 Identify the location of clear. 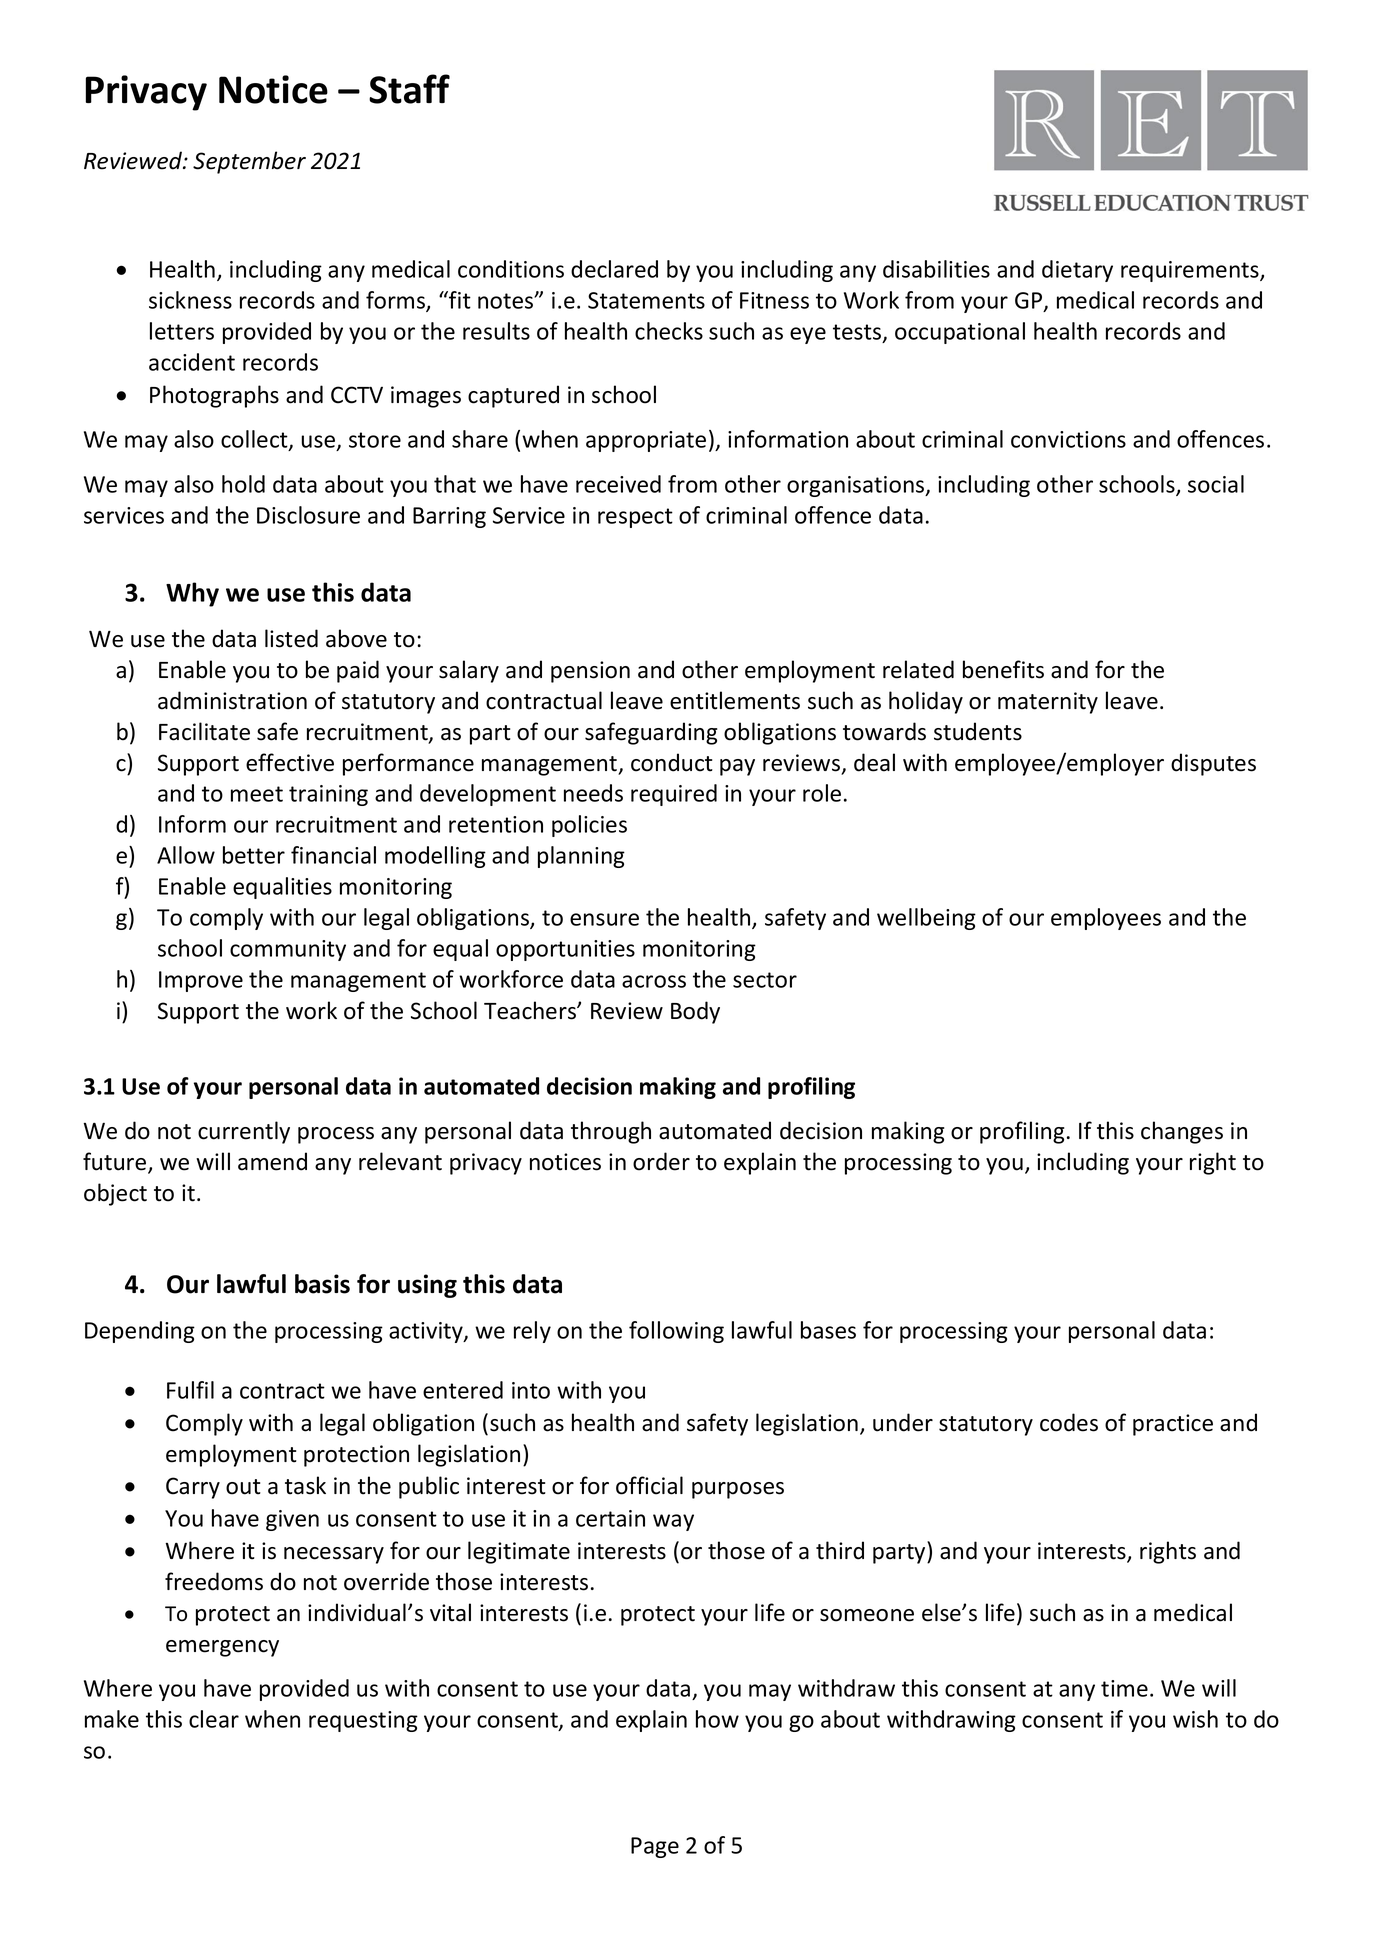
(214, 1719).
